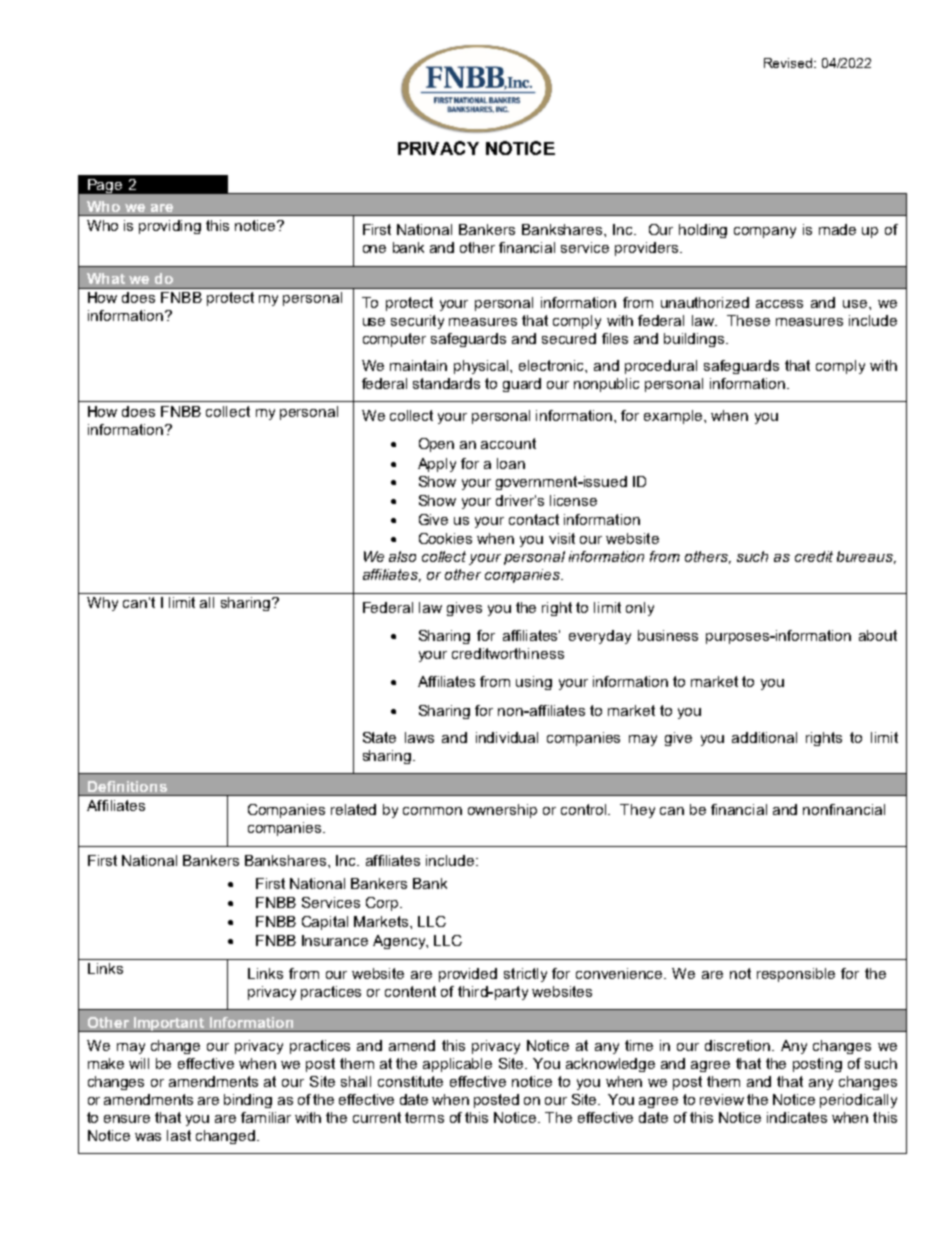 The height and width of the image is (1233, 952). Describe the element at coordinates (797, 1117) in the image. I see `indicates` at that location.
